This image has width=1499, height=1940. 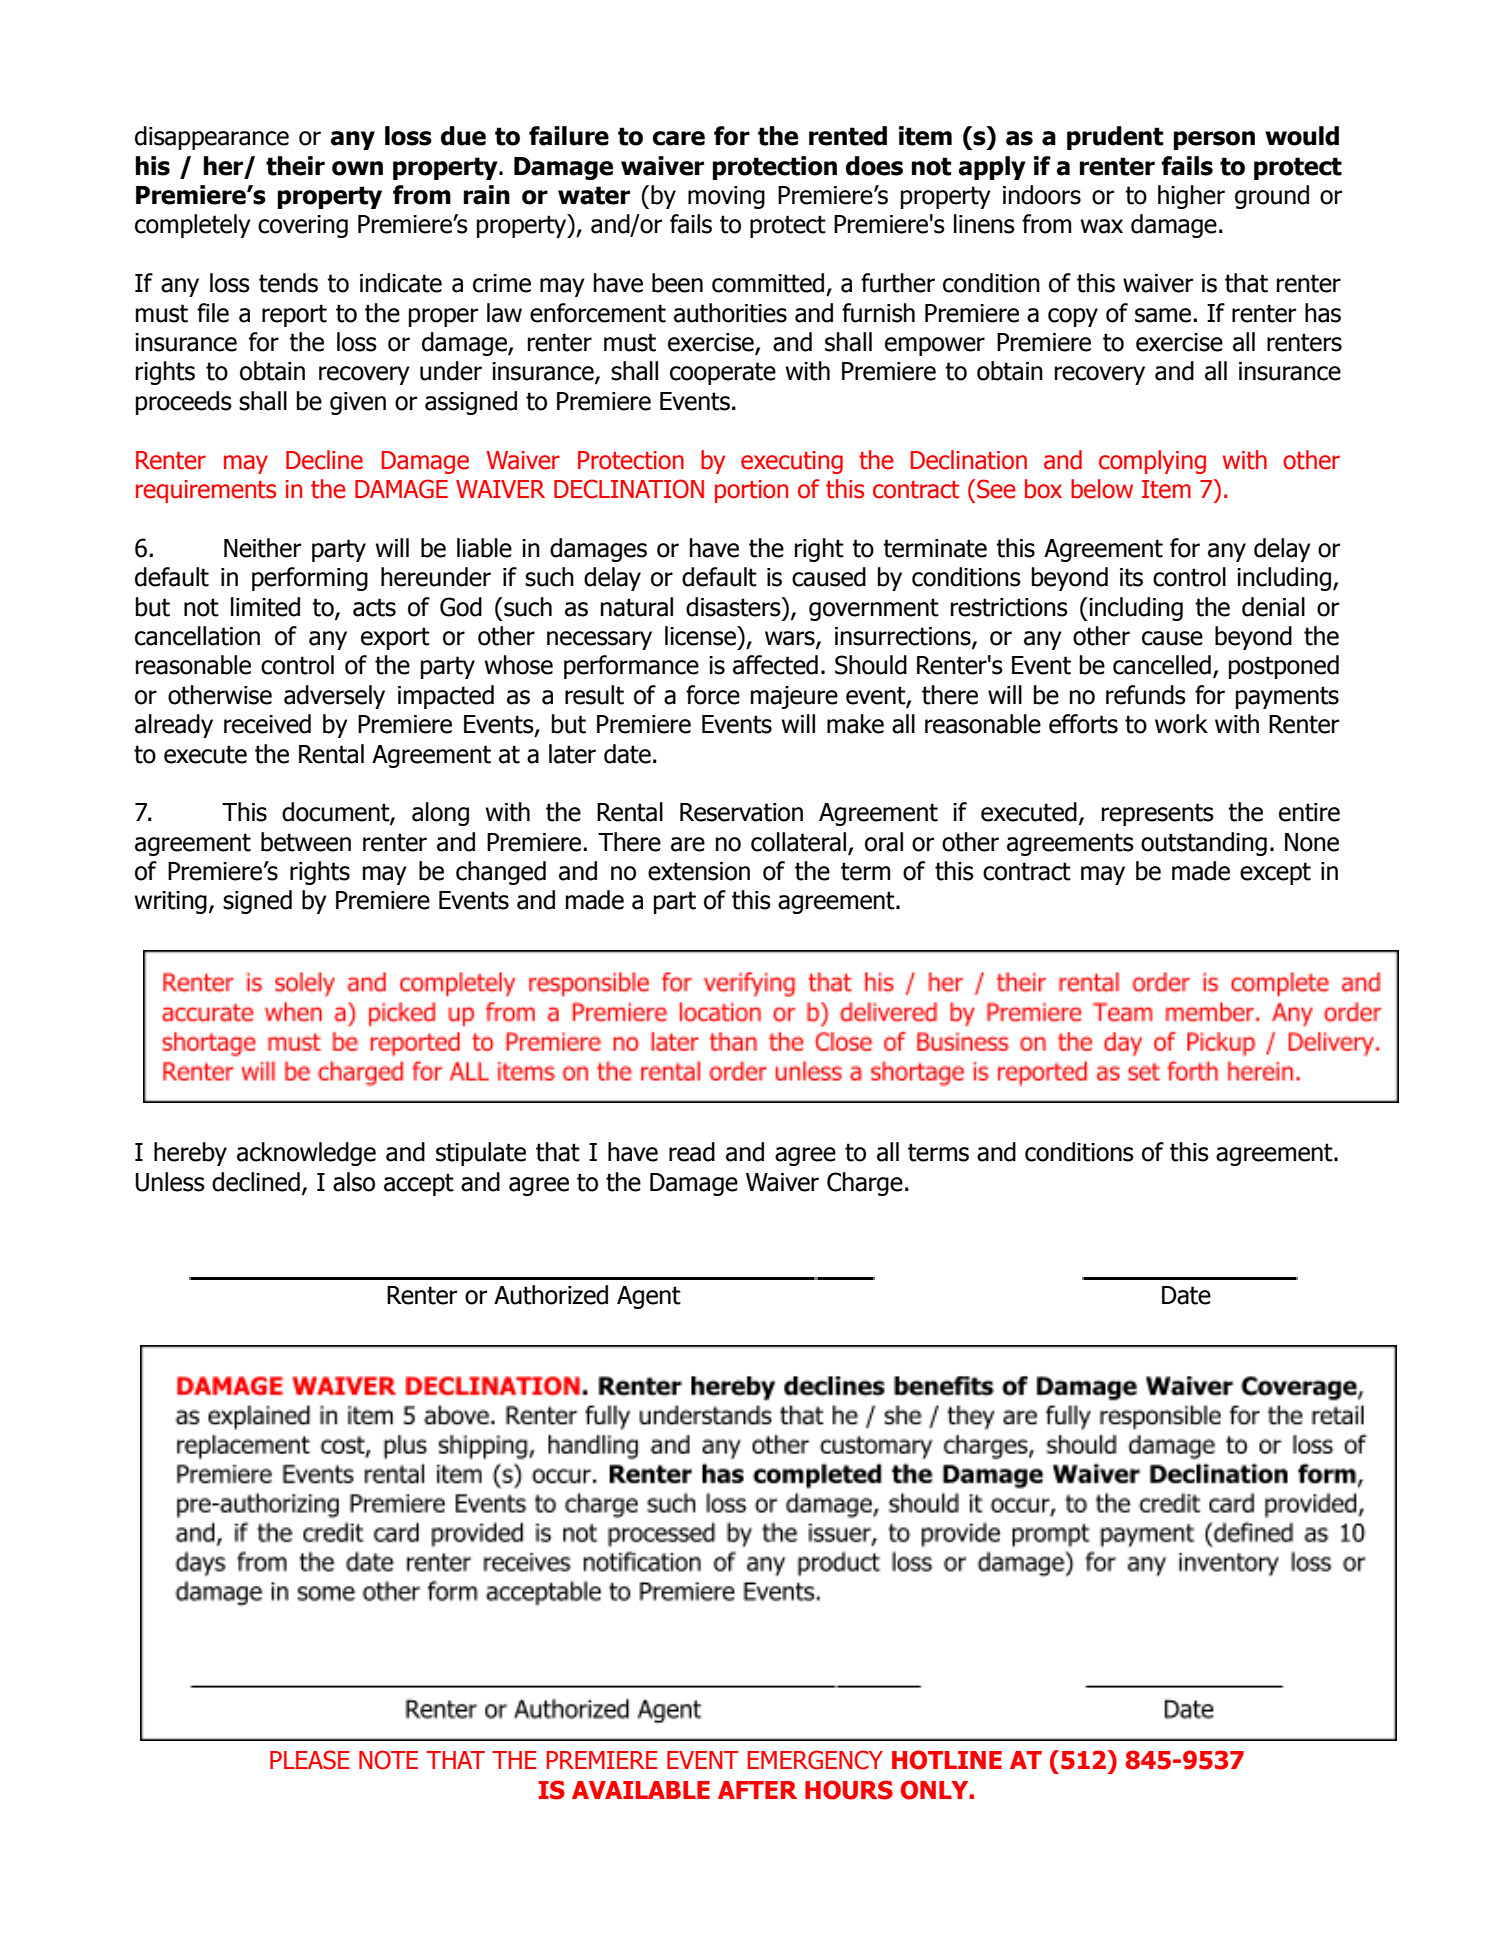 I want to click on HOTLINE, so click(x=947, y=1760).
